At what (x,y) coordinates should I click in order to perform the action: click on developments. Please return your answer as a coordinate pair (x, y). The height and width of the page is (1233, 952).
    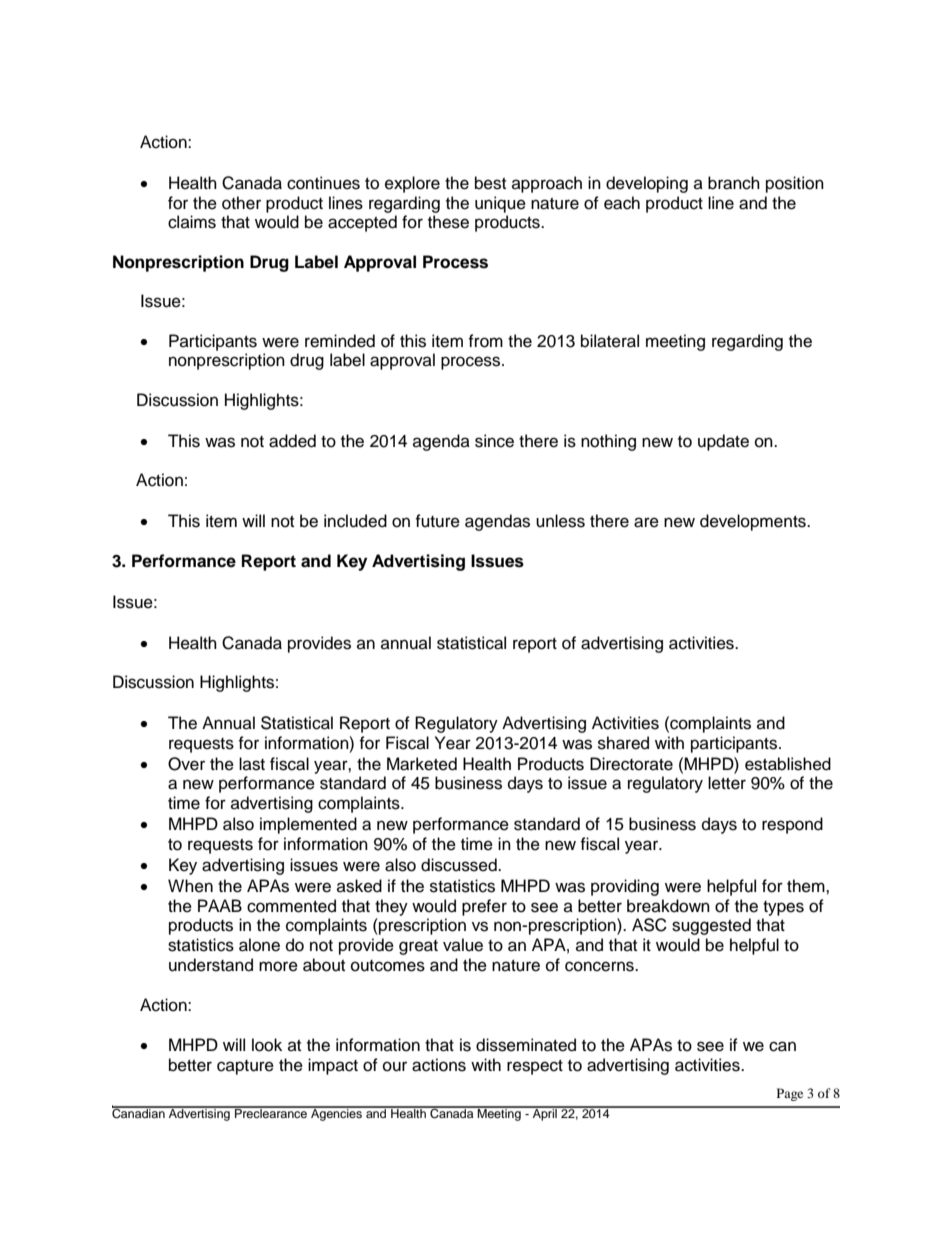
    Looking at the image, I should click on (754, 522).
